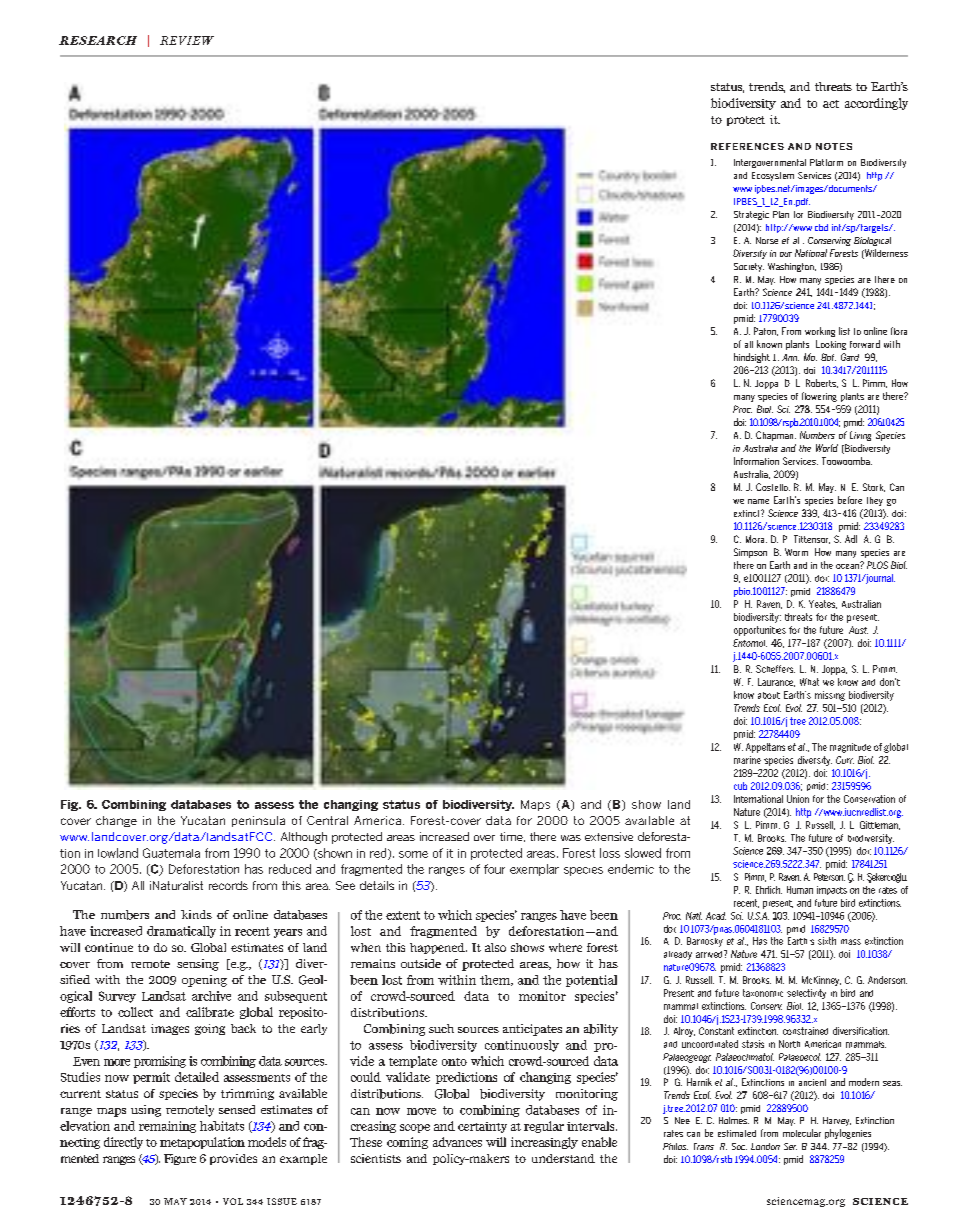  Describe the element at coordinates (826, 162) in the screenshot. I see `Platform` at that location.
